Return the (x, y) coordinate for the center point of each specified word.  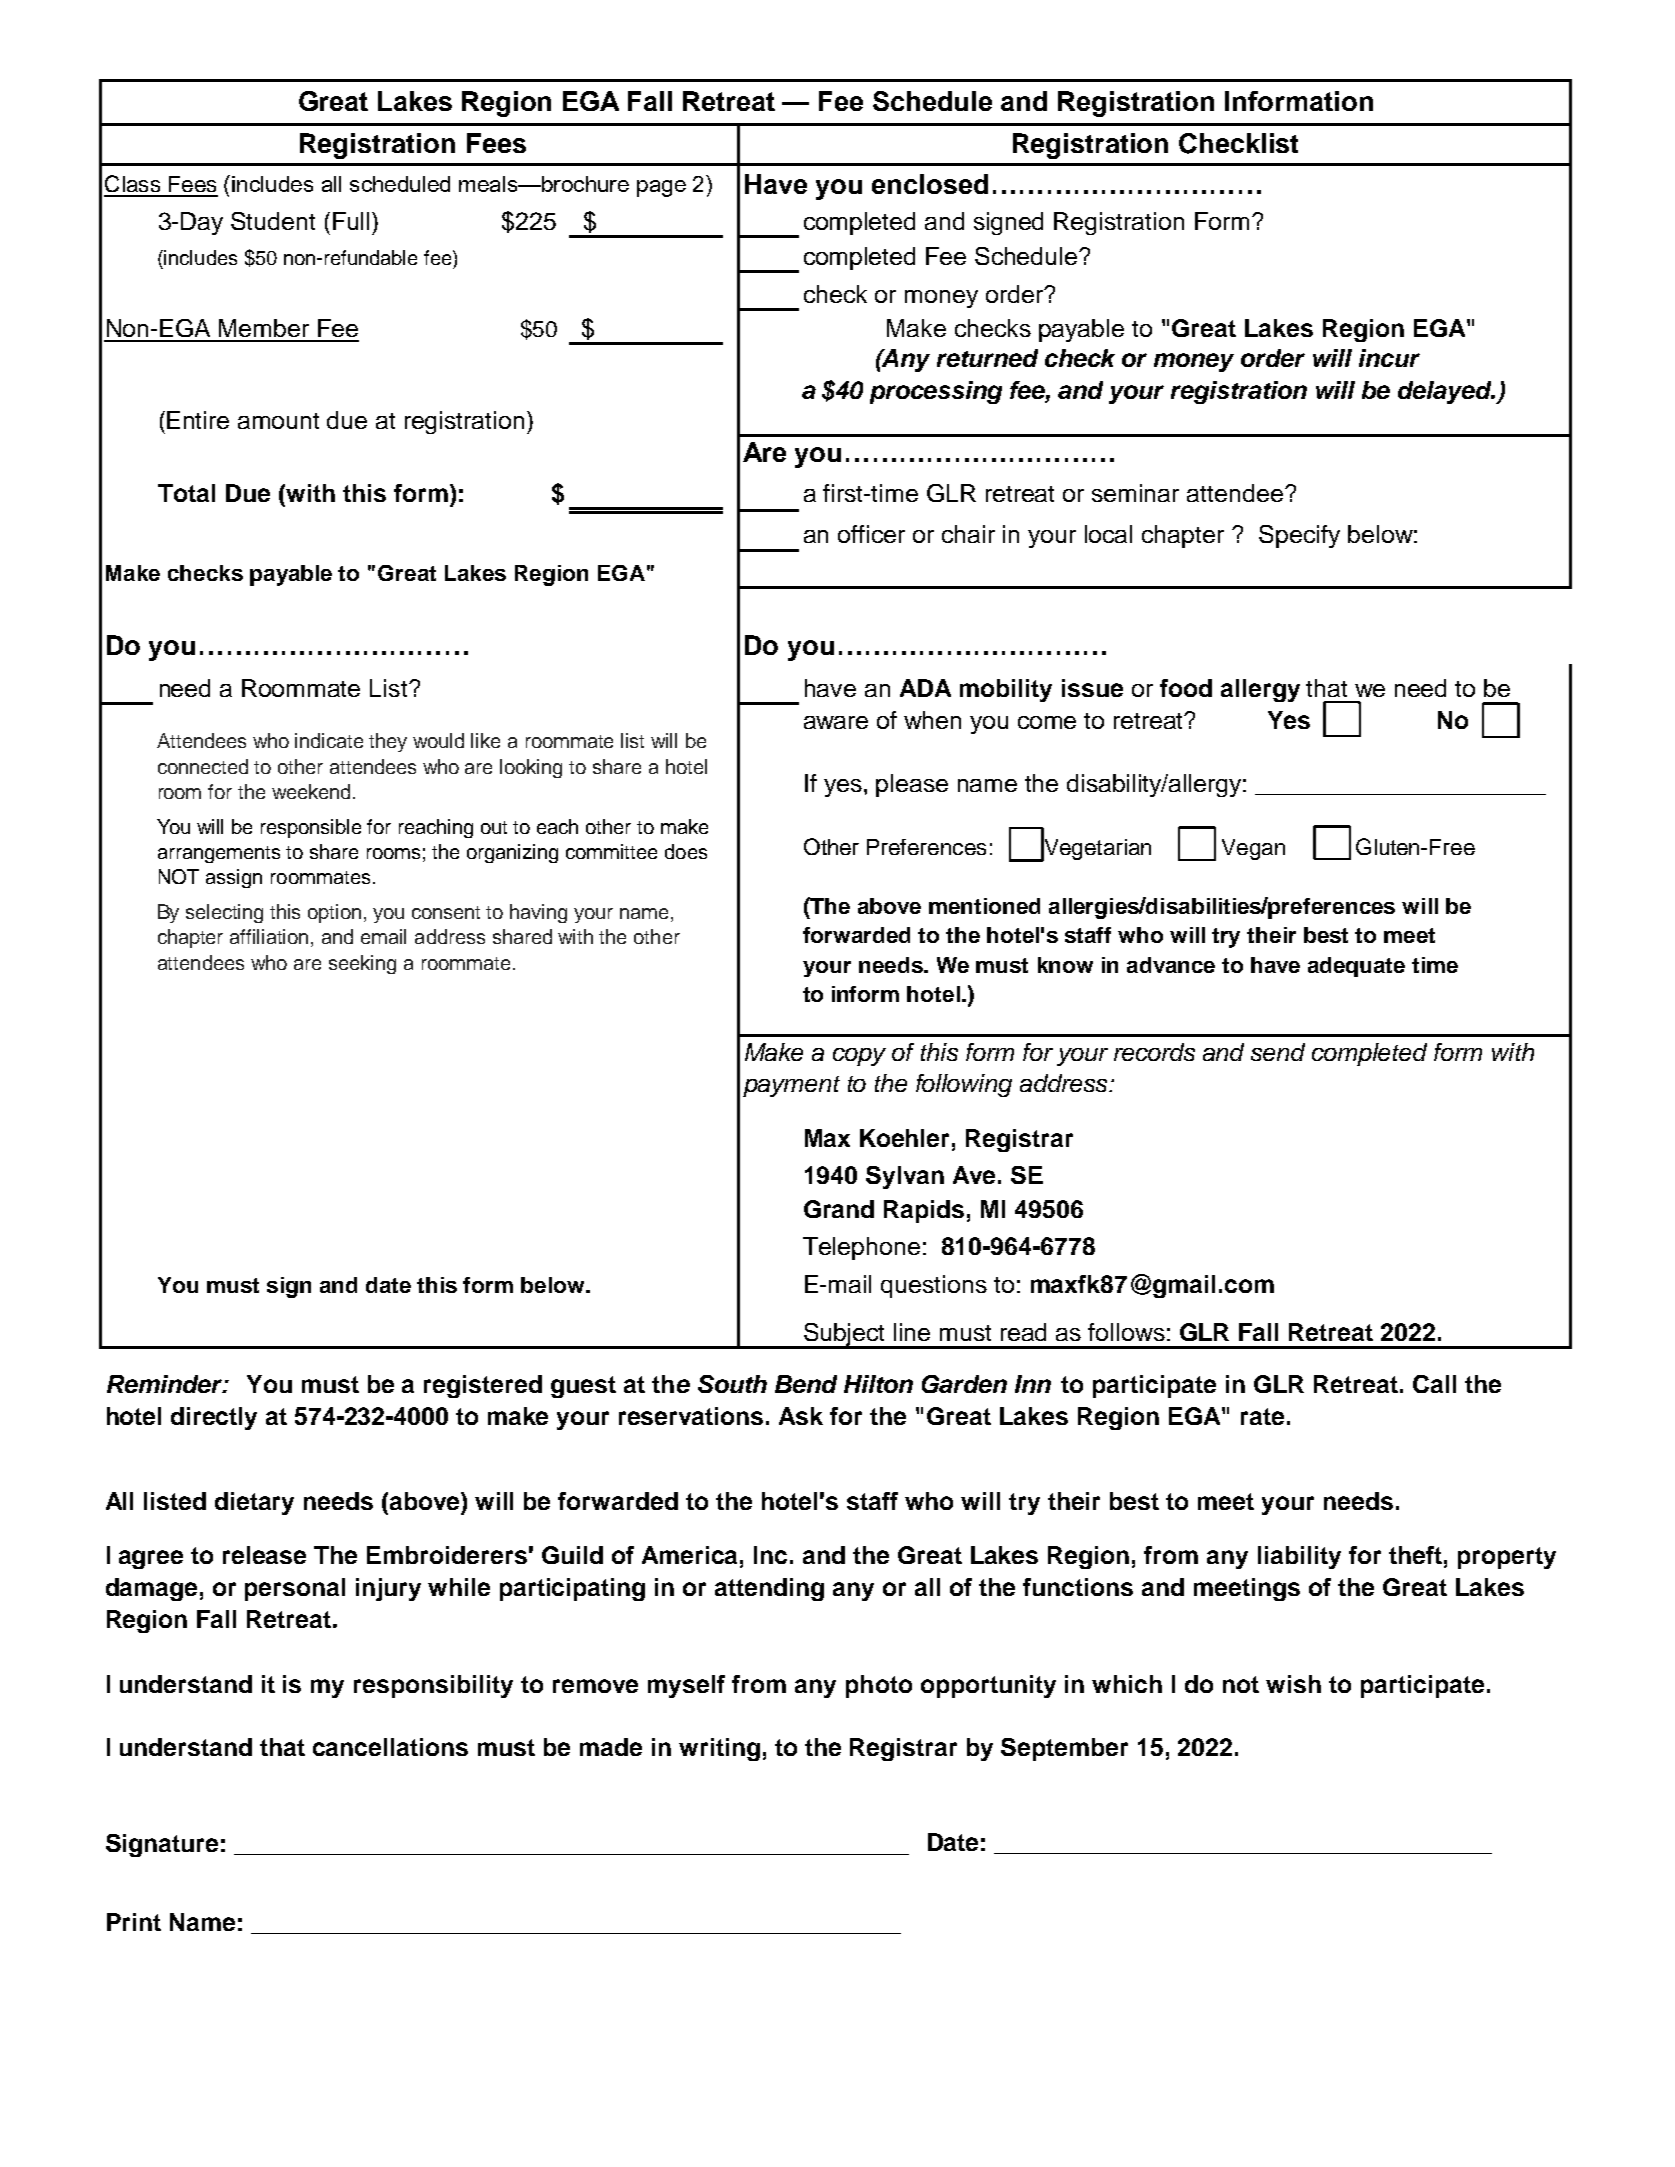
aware (836, 722)
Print (134, 1922)
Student (273, 221)
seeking (362, 964)
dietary (254, 1503)
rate (1262, 1416)
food (1186, 688)
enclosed (930, 184)
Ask (801, 1416)
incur (1389, 358)
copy (859, 1057)
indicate (329, 740)
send (1278, 1052)
